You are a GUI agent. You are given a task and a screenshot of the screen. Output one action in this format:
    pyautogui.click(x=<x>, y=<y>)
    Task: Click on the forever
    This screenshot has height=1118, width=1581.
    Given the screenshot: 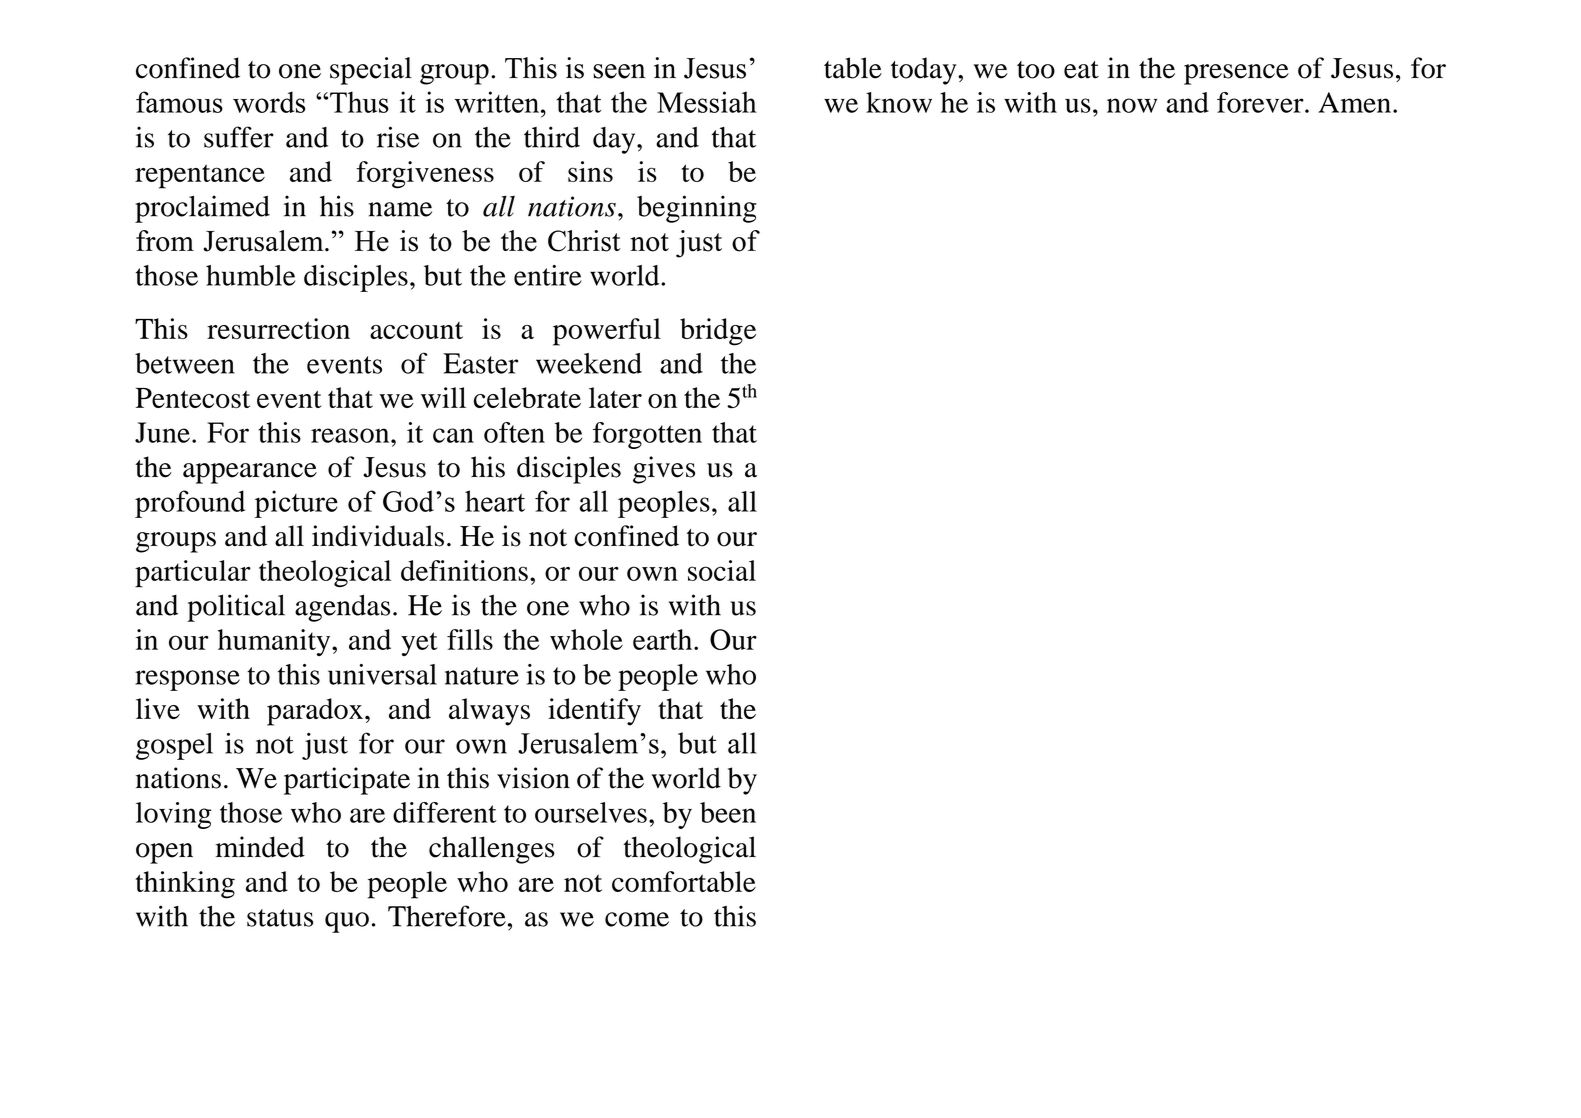 What is the action you would take?
    pyautogui.click(x=1261, y=102)
